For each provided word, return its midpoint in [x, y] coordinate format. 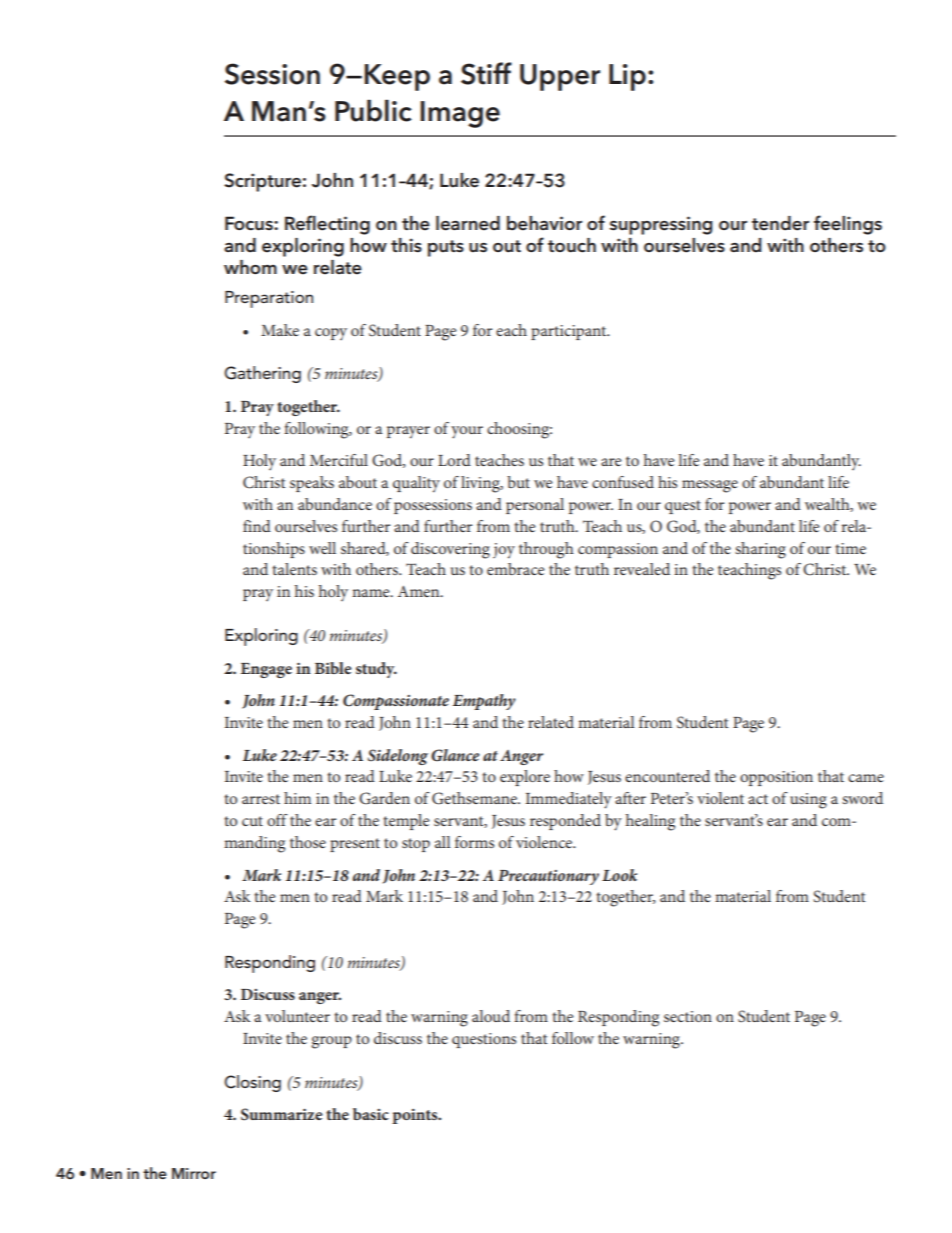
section [688, 1016]
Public [373, 110]
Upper [560, 77]
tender [780, 223]
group [331, 1042]
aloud [491, 1016]
